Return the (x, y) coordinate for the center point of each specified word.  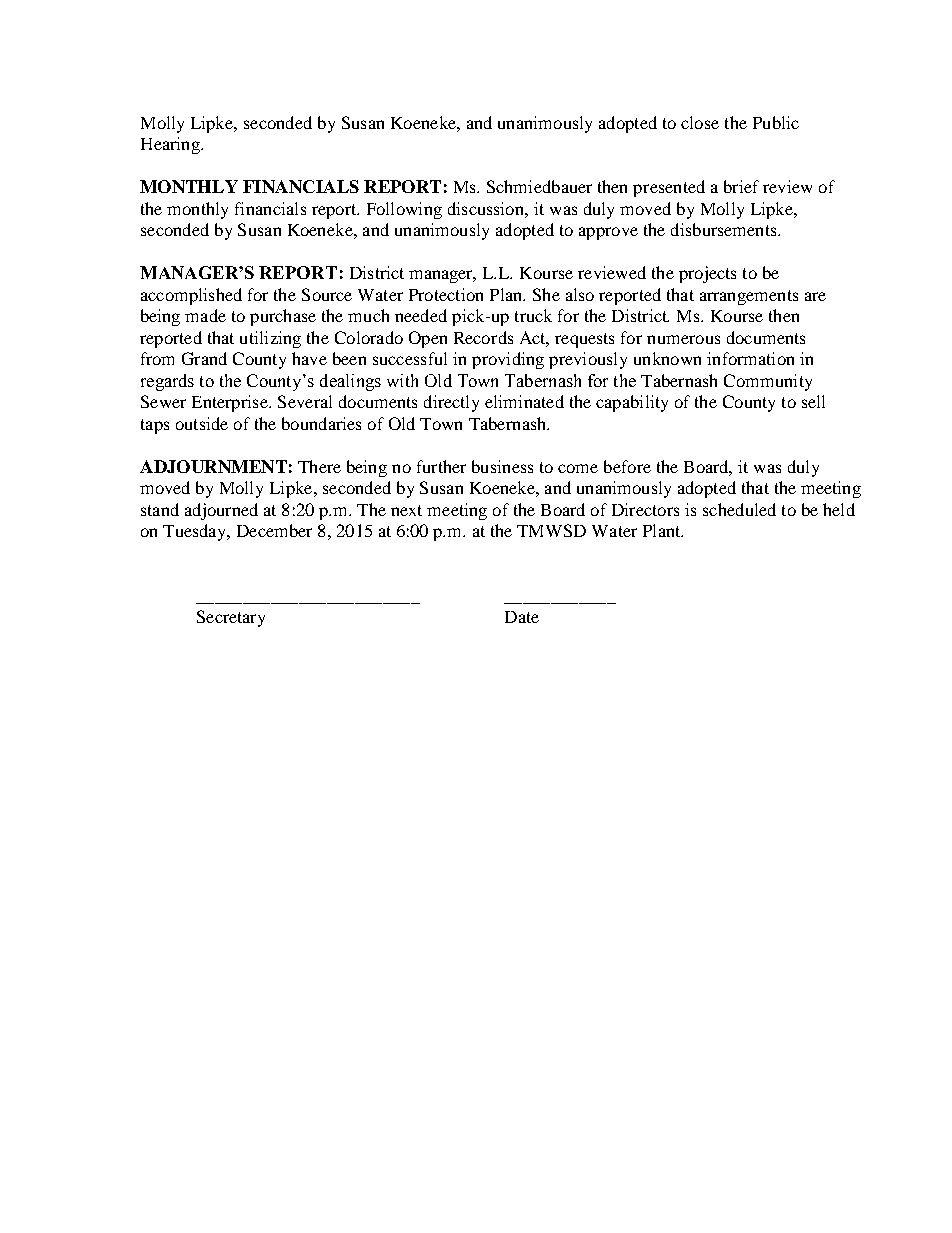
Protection (446, 294)
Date (522, 617)
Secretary (231, 618)
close (700, 122)
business (502, 466)
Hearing (171, 145)
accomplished (191, 296)
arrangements (749, 297)
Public (776, 122)
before (627, 466)
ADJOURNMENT (213, 466)
